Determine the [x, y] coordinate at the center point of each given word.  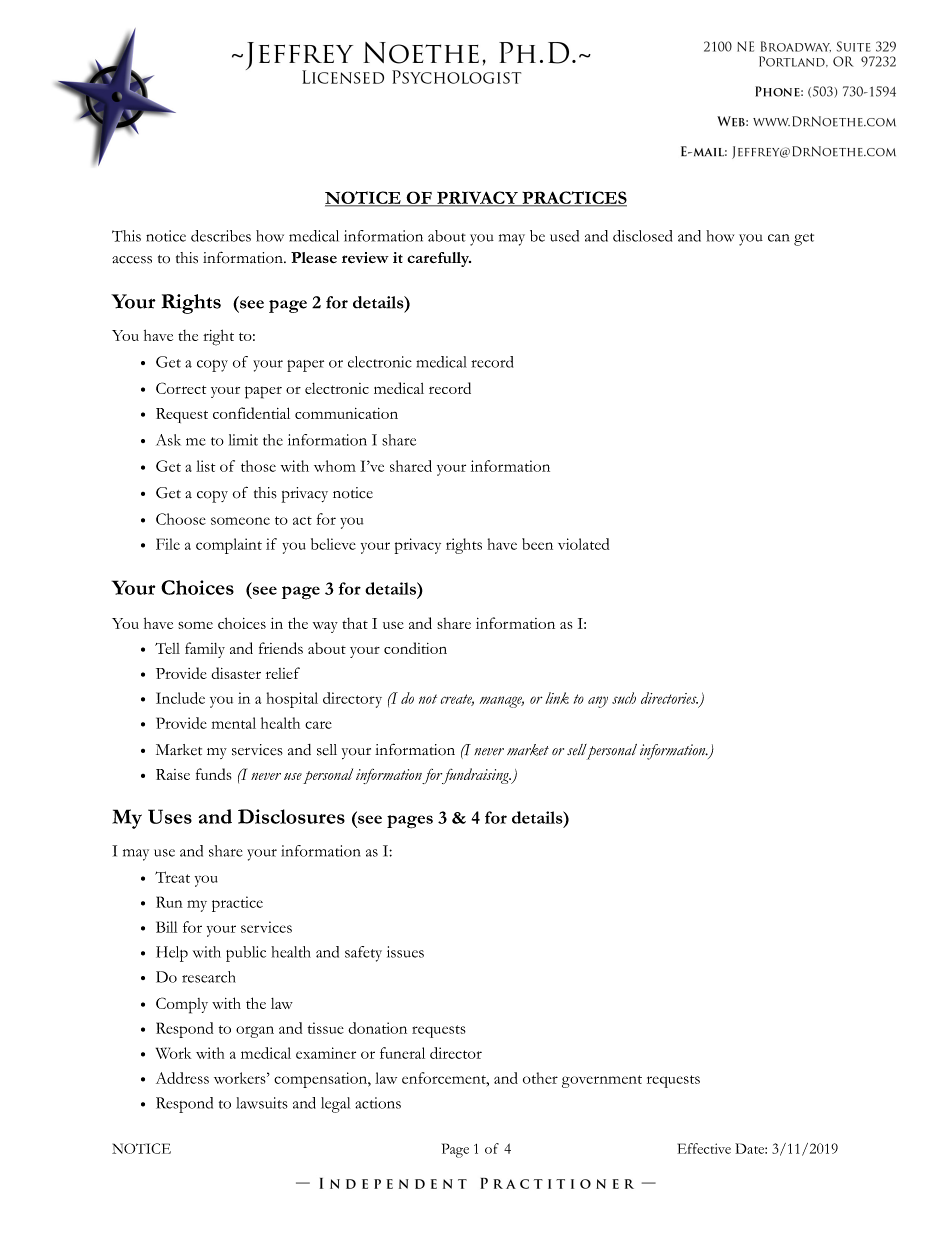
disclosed [642, 236]
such [624, 698]
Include [180, 698]
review [365, 258]
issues [405, 952]
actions [378, 1103]
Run [169, 902]
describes [221, 236]
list [205, 466]
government [602, 1081]
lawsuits [262, 1103]
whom [335, 466]
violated [583, 544]
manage [502, 702]
